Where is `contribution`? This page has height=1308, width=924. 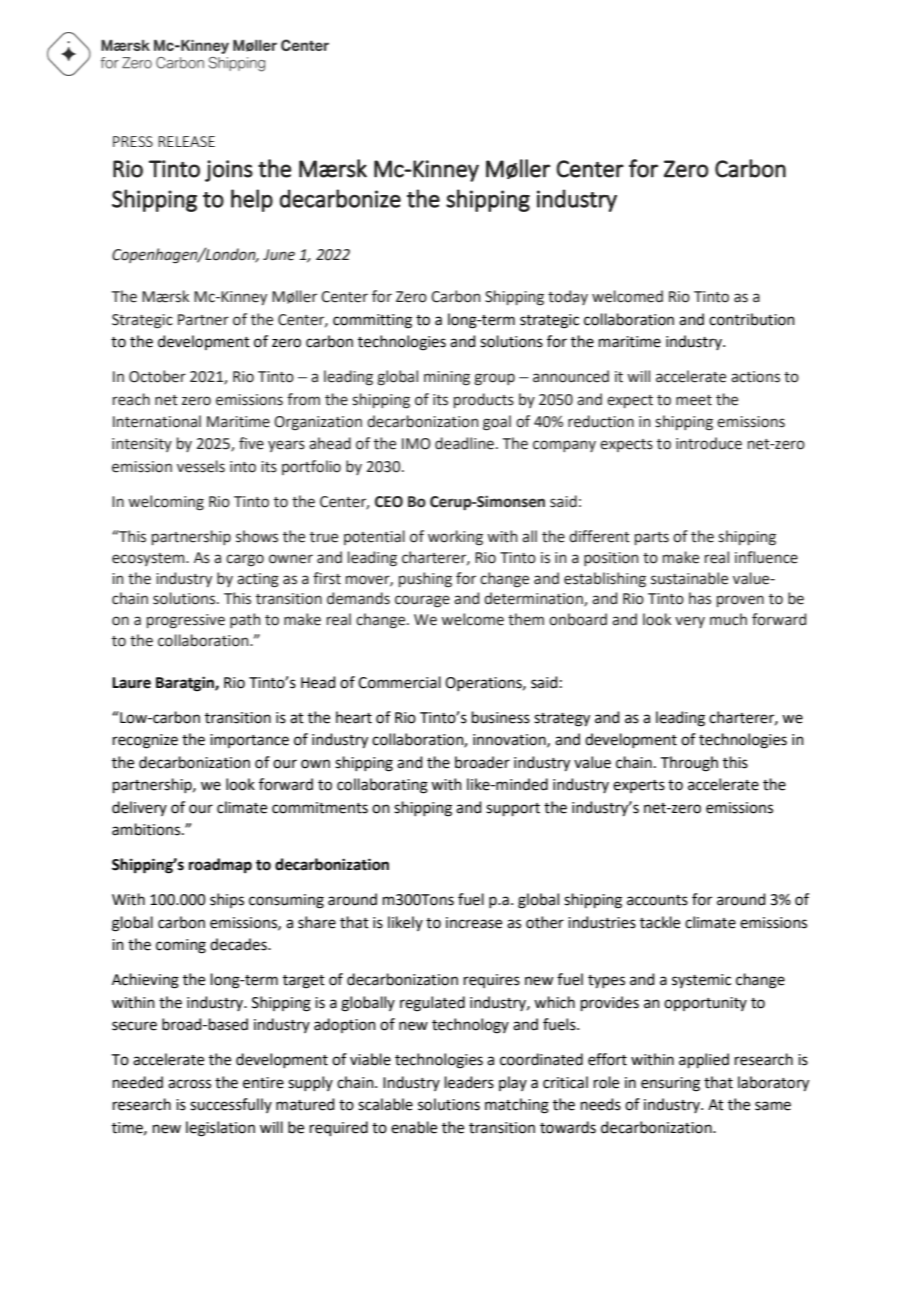
contribution is located at coordinates (752, 319).
